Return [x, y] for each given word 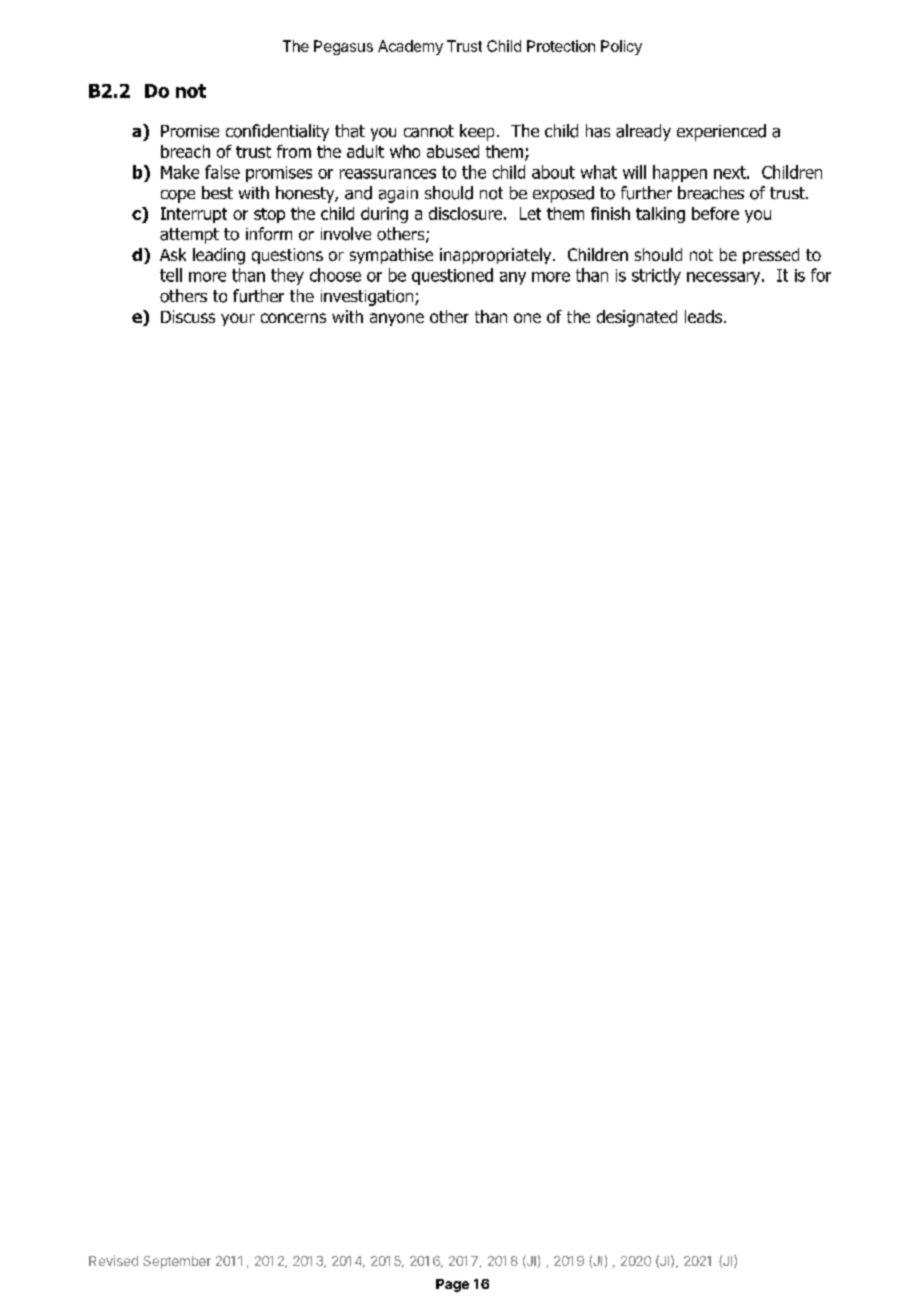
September [177, 1262]
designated [637, 318]
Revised [113, 1260]
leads [705, 316]
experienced [721, 132]
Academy [410, 47]
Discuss [188, 316]
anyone [397, 319]
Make [180, 172]
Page [452, 1285]
